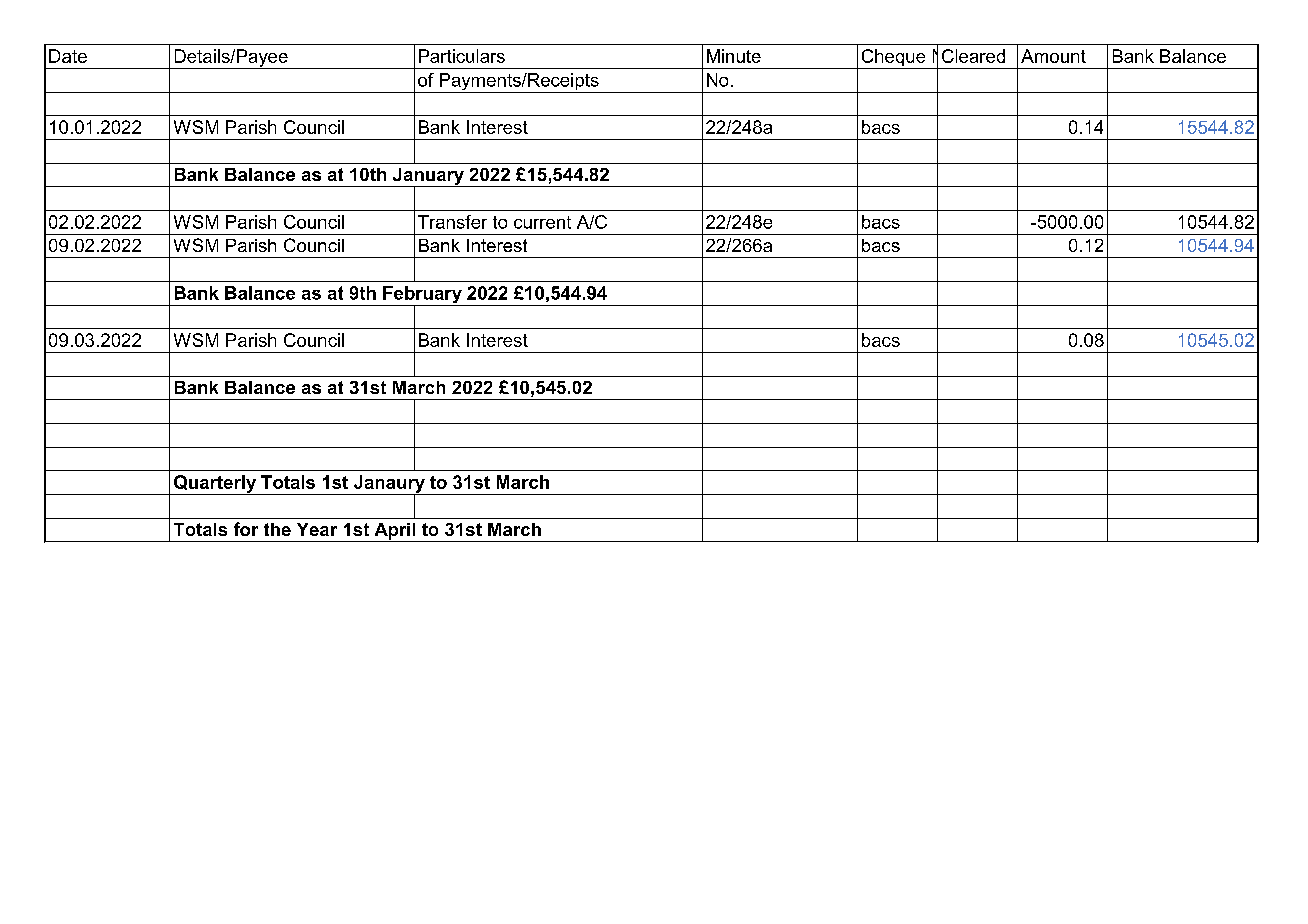  I want to click on Year, so click(317, 529).
